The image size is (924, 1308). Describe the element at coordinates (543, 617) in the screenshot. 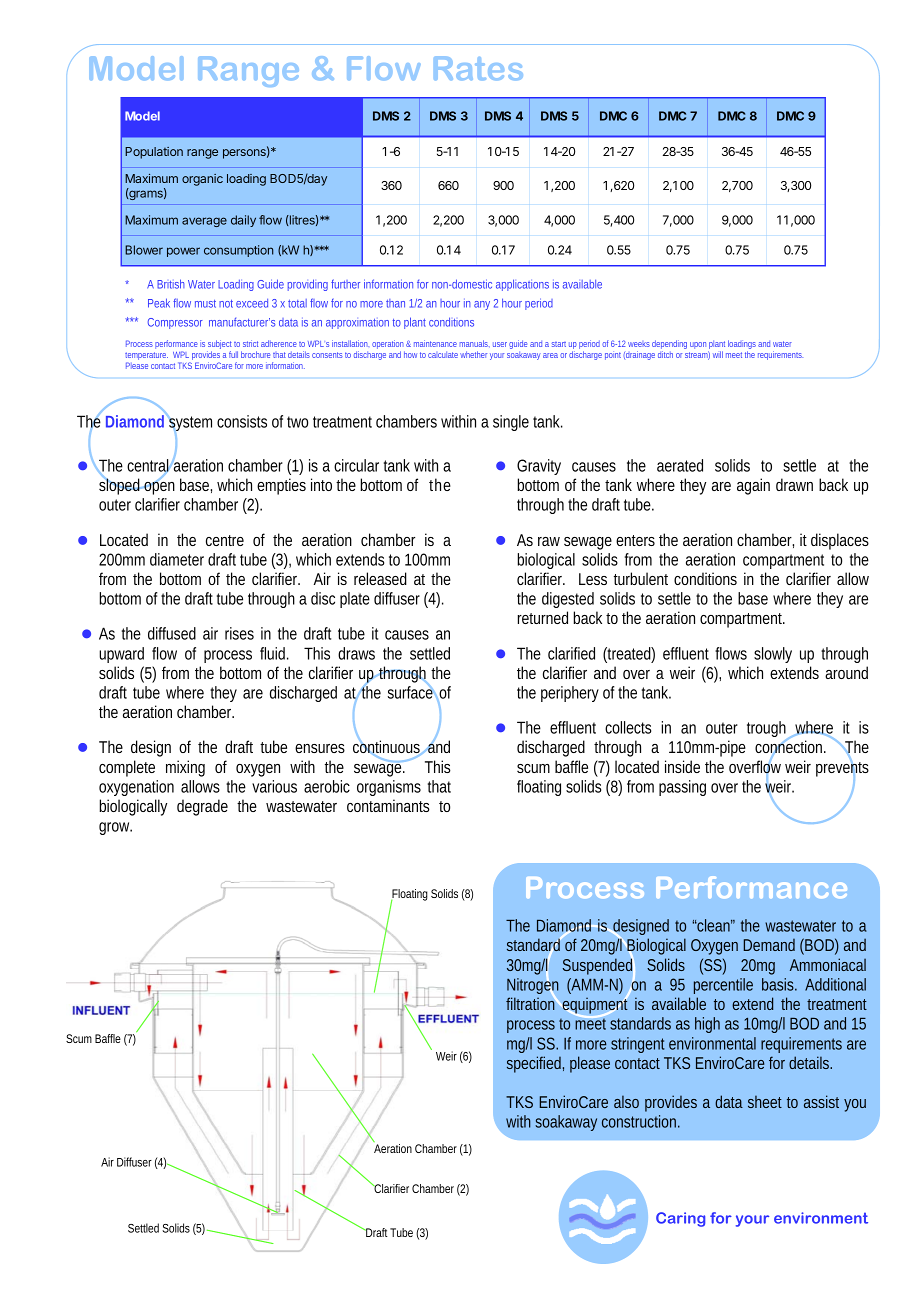

I see `returned` at that location.
